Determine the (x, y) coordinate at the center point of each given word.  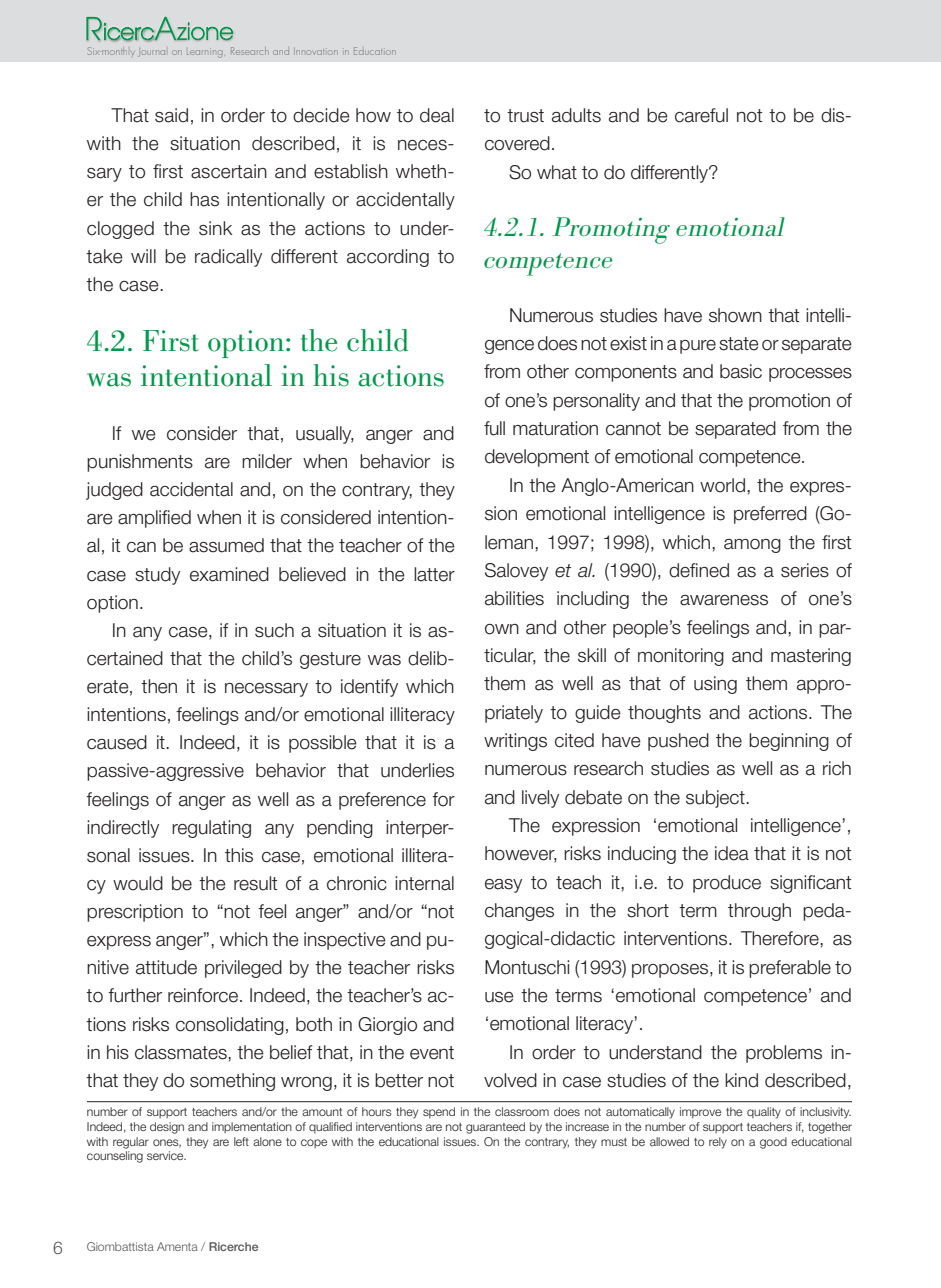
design (167, 1128)
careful (701, 115)
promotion (789, 402)
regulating (211, 829)
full (494, 428)
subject (716, 799)
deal (437, 115)
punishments (140, 463)
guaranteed (495, 1128)
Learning (205, 53)
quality (764, 1113)
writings (515, 742)
